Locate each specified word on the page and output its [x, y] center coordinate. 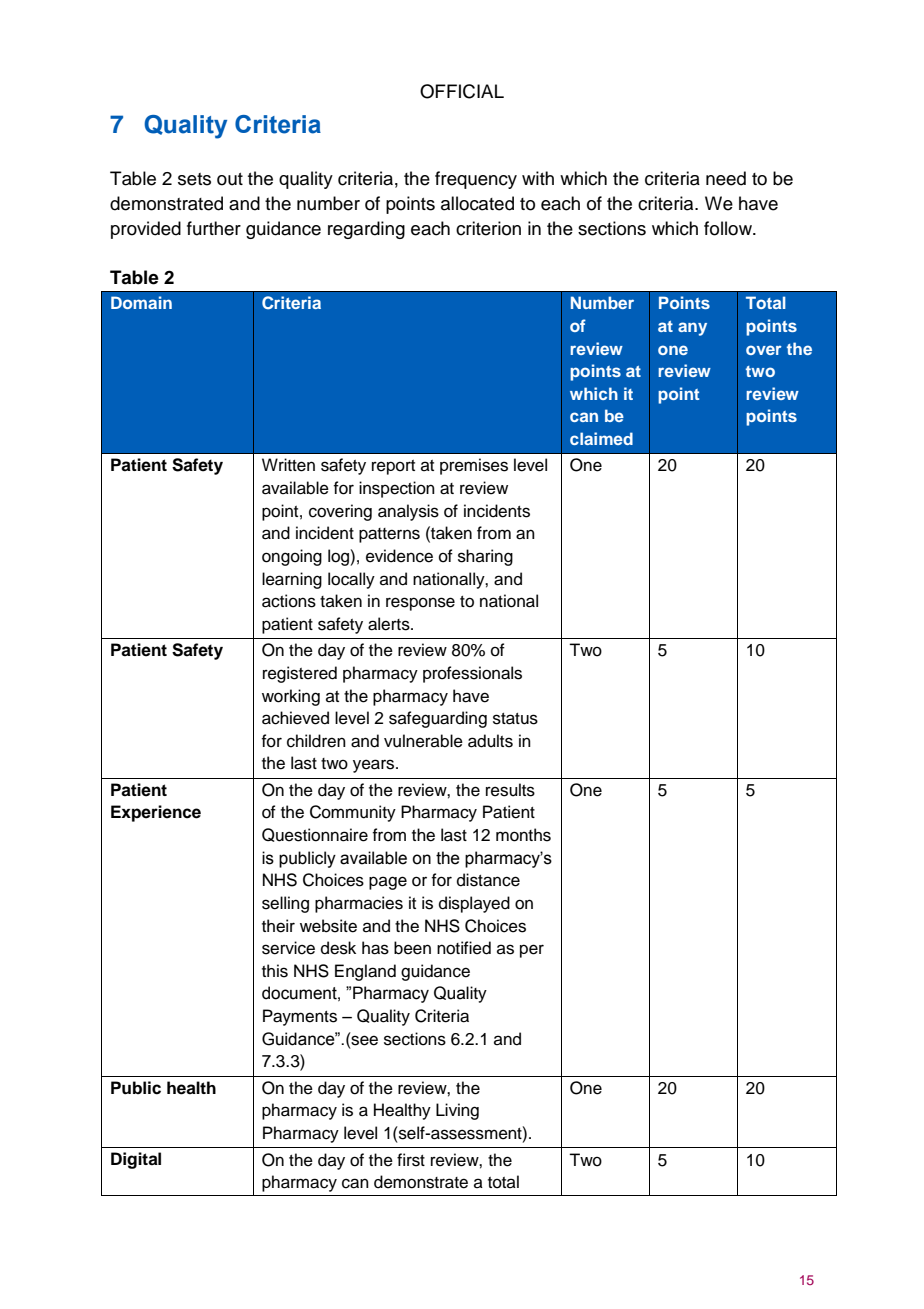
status [515, 719]
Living [457, 1111]
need [726, 178]
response [420, 604]
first [411, 1160]
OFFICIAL [462, 91]
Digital [136, 1160]
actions [289, 601]
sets [194, 179]
